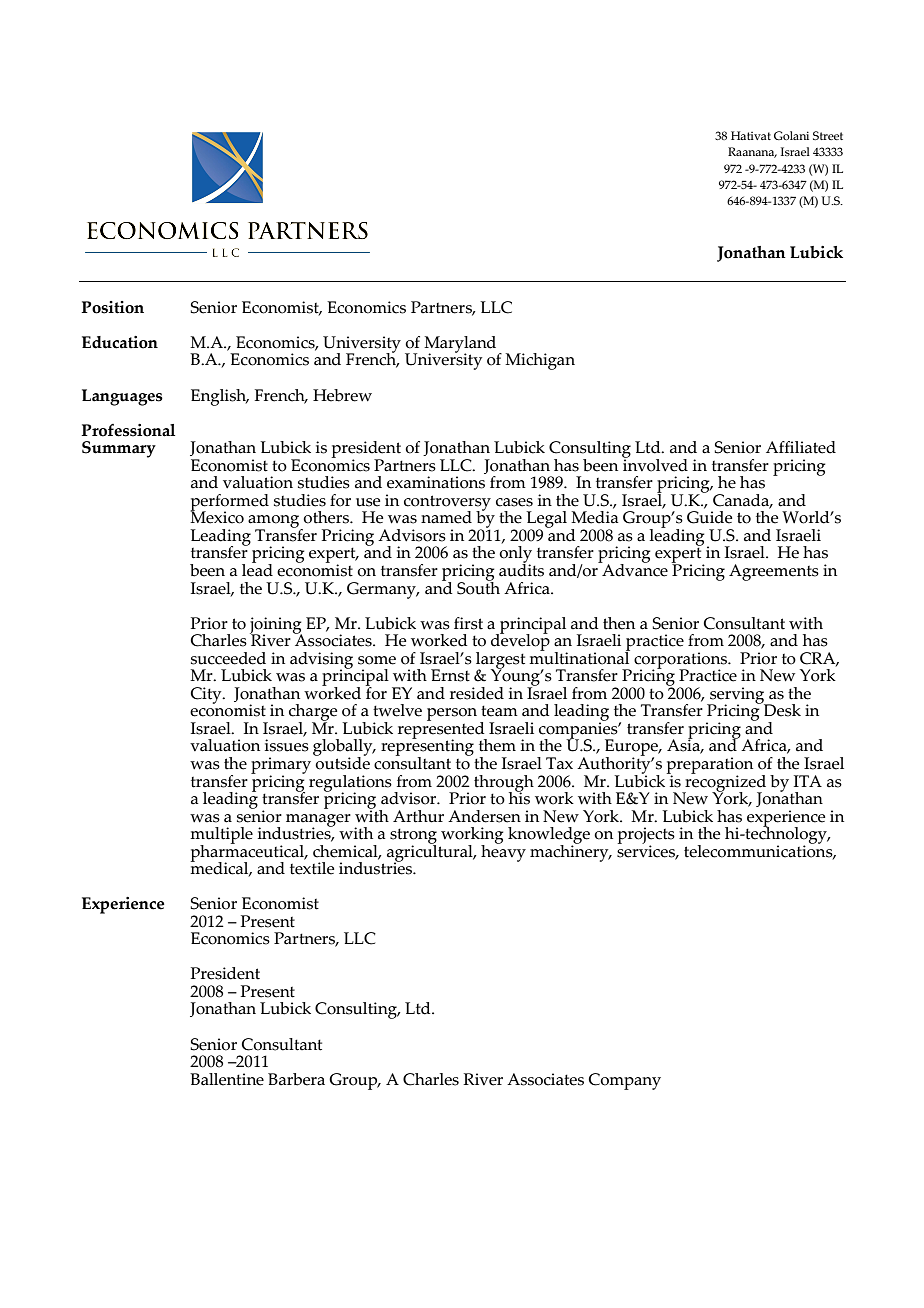 Image resolution: width=924 pixels, height=1308 pixels. I want to click on Street, so click(828, 135).
